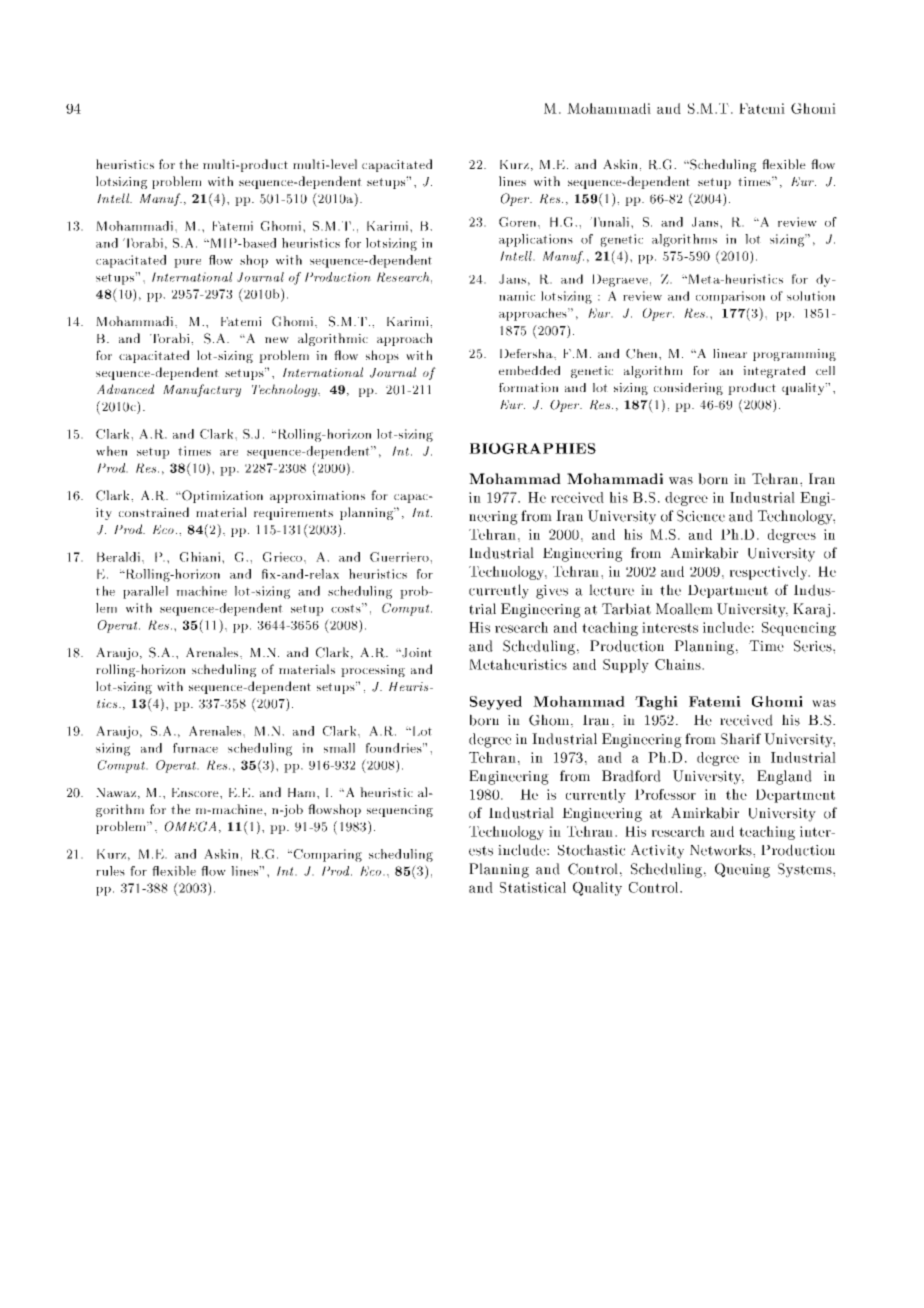 This screenshot has height=1308, width=924. What do you see at coordinates (519, 222) in the screenshot?
I see `Goren` at bounding box center [519, 222].
